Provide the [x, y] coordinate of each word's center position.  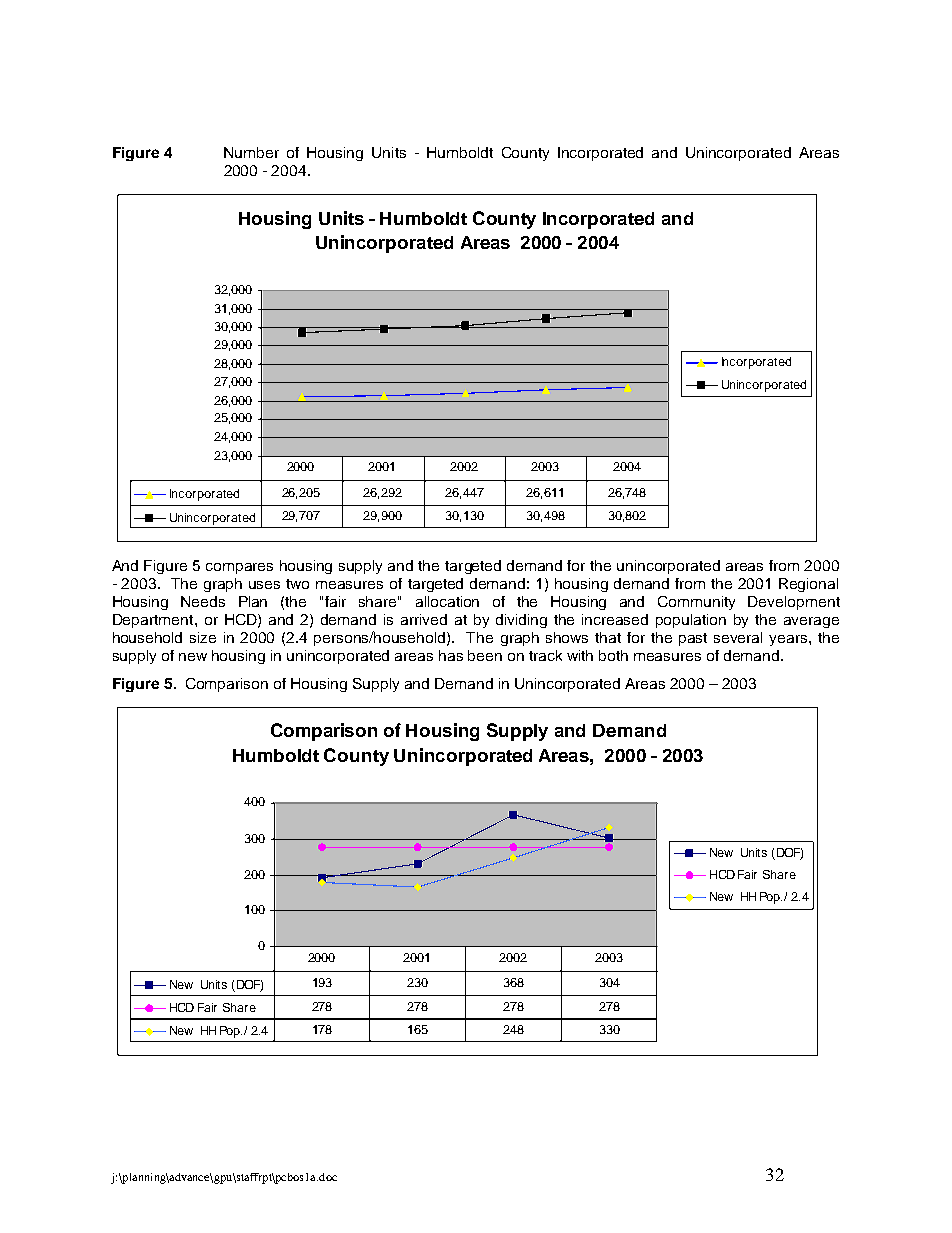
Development [794, 603]
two [297, 584]
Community [696, 603]
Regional [808, 585]
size [203, 637]
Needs [203, 601]
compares [239, 568]
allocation [447, 601]
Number [251, 152]
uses [264, 585]
